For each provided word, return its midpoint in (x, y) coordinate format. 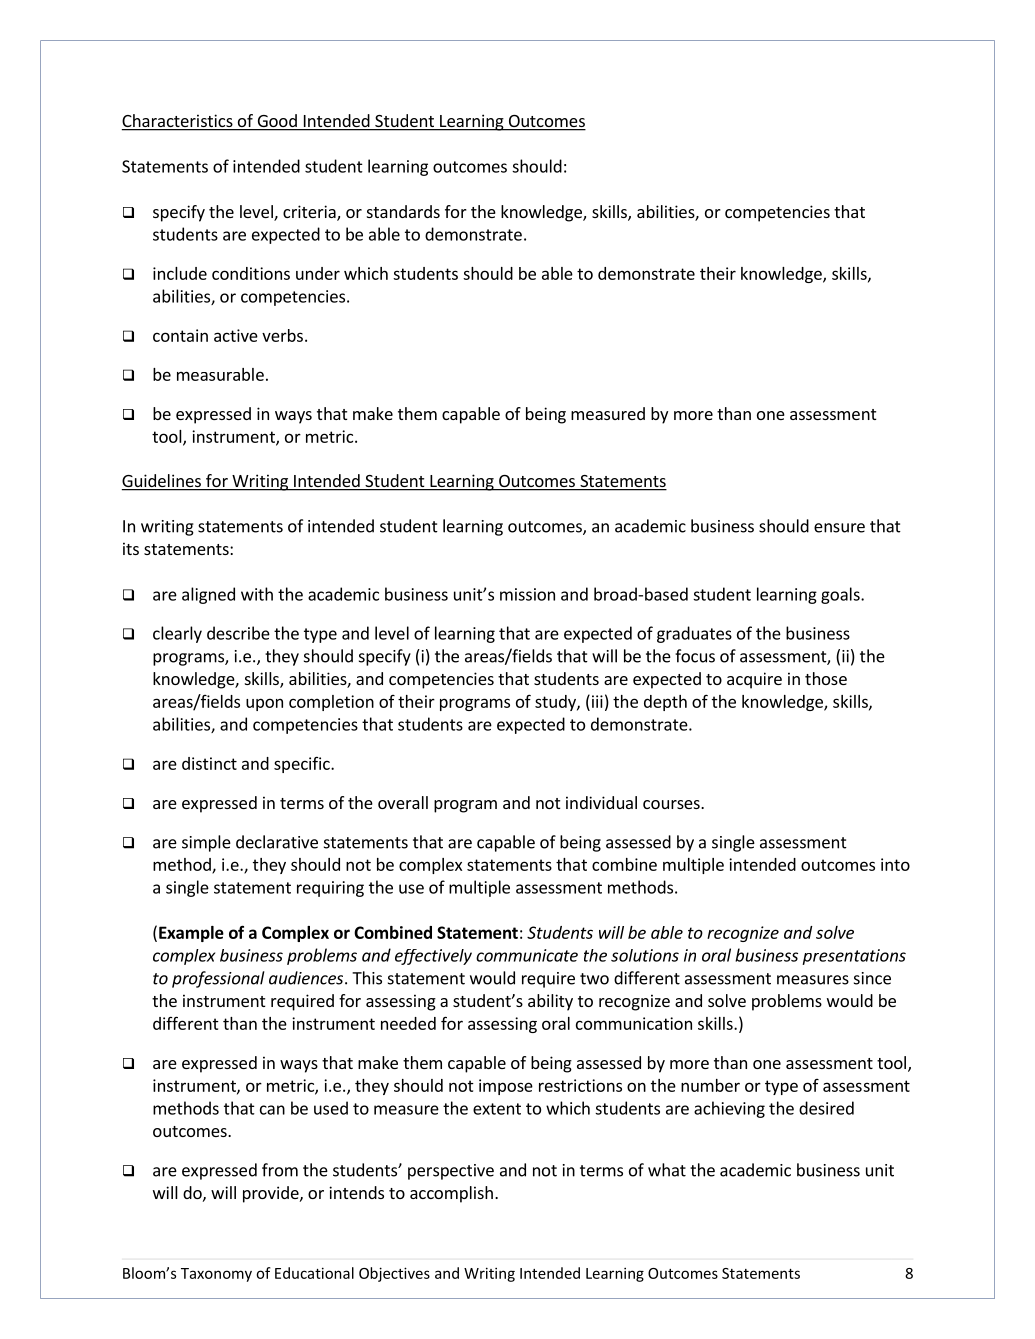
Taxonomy (216, 1275)
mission (527, 594)
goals (841, 595)
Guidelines (162, 482)
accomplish (451, 1194)
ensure (839, 528)
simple (206, 843)
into (895, 864)
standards (403, 211)
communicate (527, 955)
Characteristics (178, 122)
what (667, 1170)
